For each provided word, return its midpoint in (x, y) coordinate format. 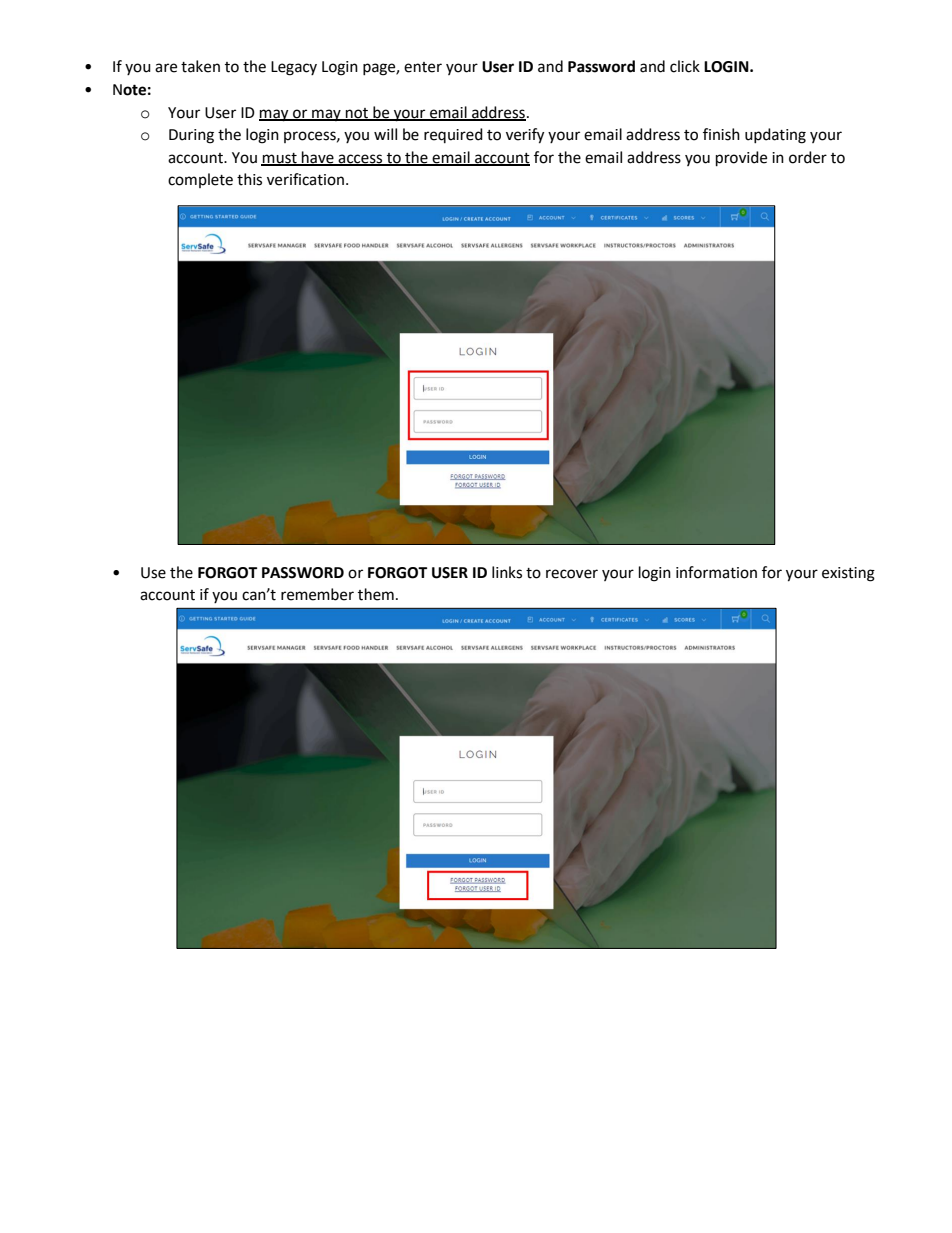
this (249, 179)
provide (741, 159)
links (507, 572)
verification (305, 179)
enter (423, 67)
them (376, 594)
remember (317, 594)
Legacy (294, 68)
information (716, 572)
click (685, 66)
